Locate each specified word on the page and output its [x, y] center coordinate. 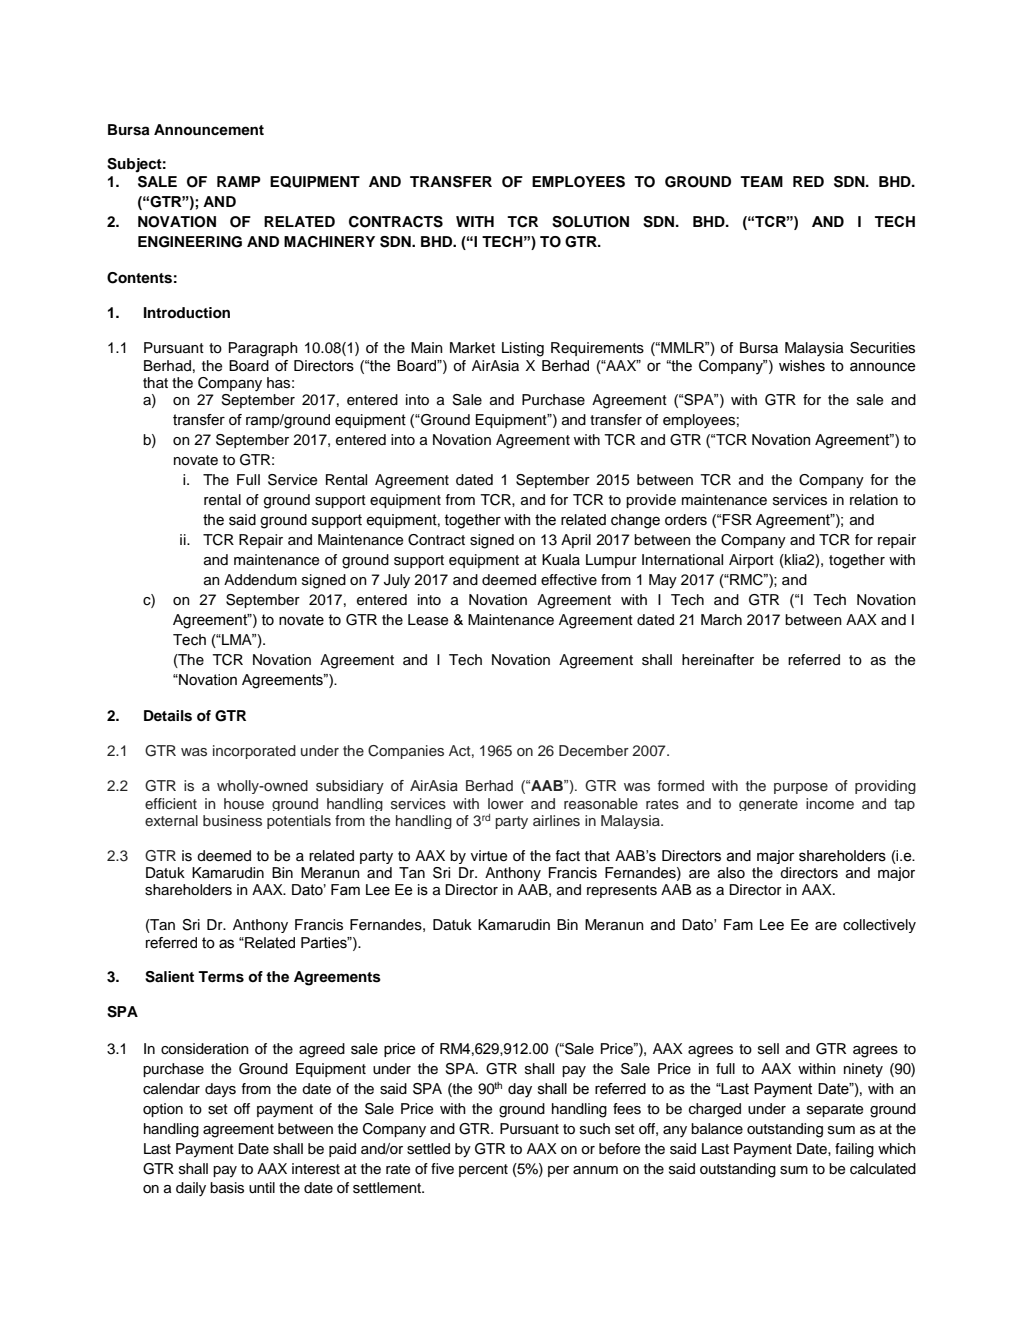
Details [168, 716]
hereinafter [718, 660]
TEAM [761, 181]
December [594, 750]
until [262, 1188]
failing [854, 1150]
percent [483, 1170]
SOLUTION [590, 222]
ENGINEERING [190, 242]
